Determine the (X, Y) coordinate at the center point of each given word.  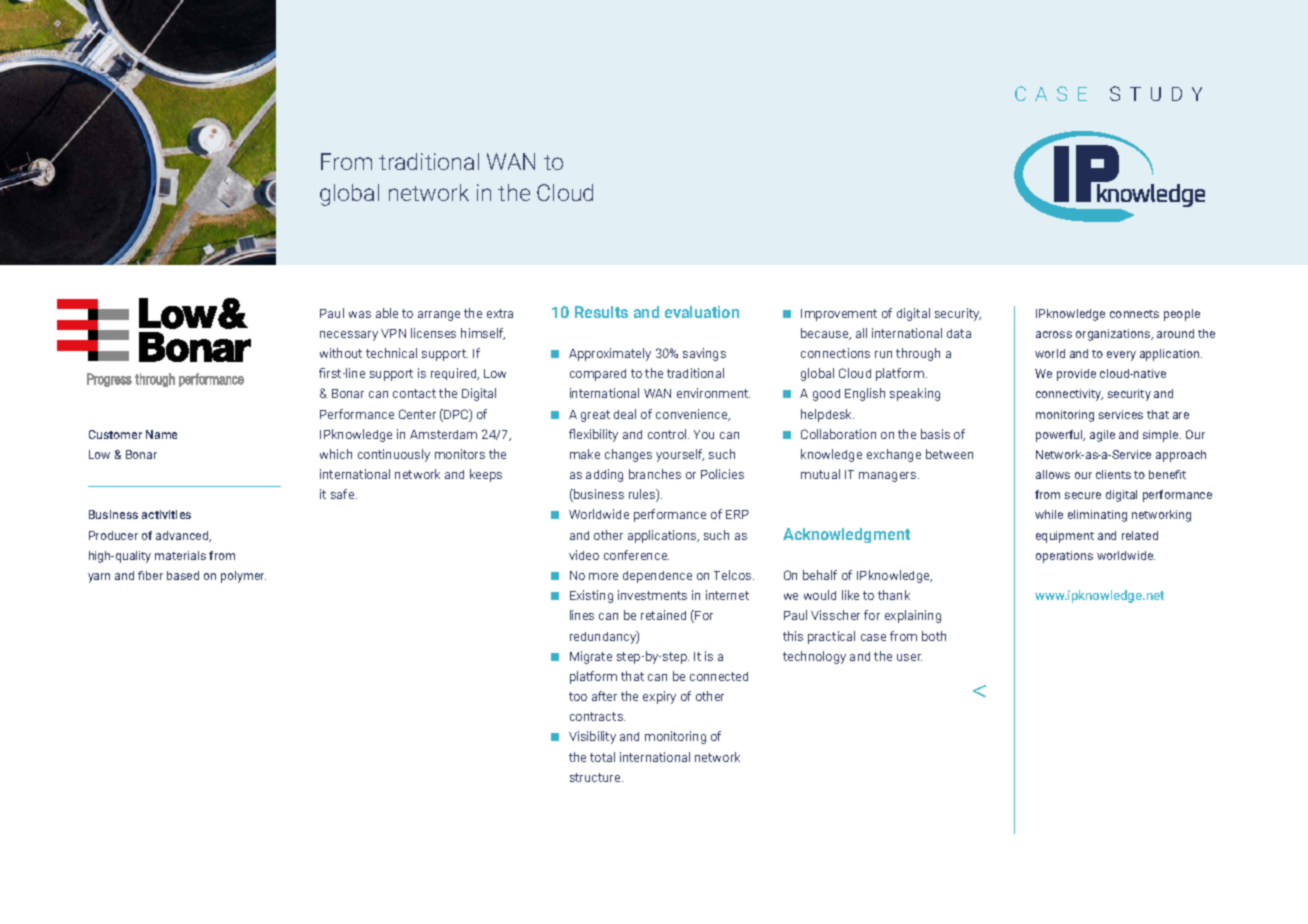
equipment (1065, 537)
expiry (659, 697)
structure (596, 777)
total (602, 757)
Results (601, 312)
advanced (183, 536)
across (1054, 334)
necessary (349, 336)
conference (636, 555)
